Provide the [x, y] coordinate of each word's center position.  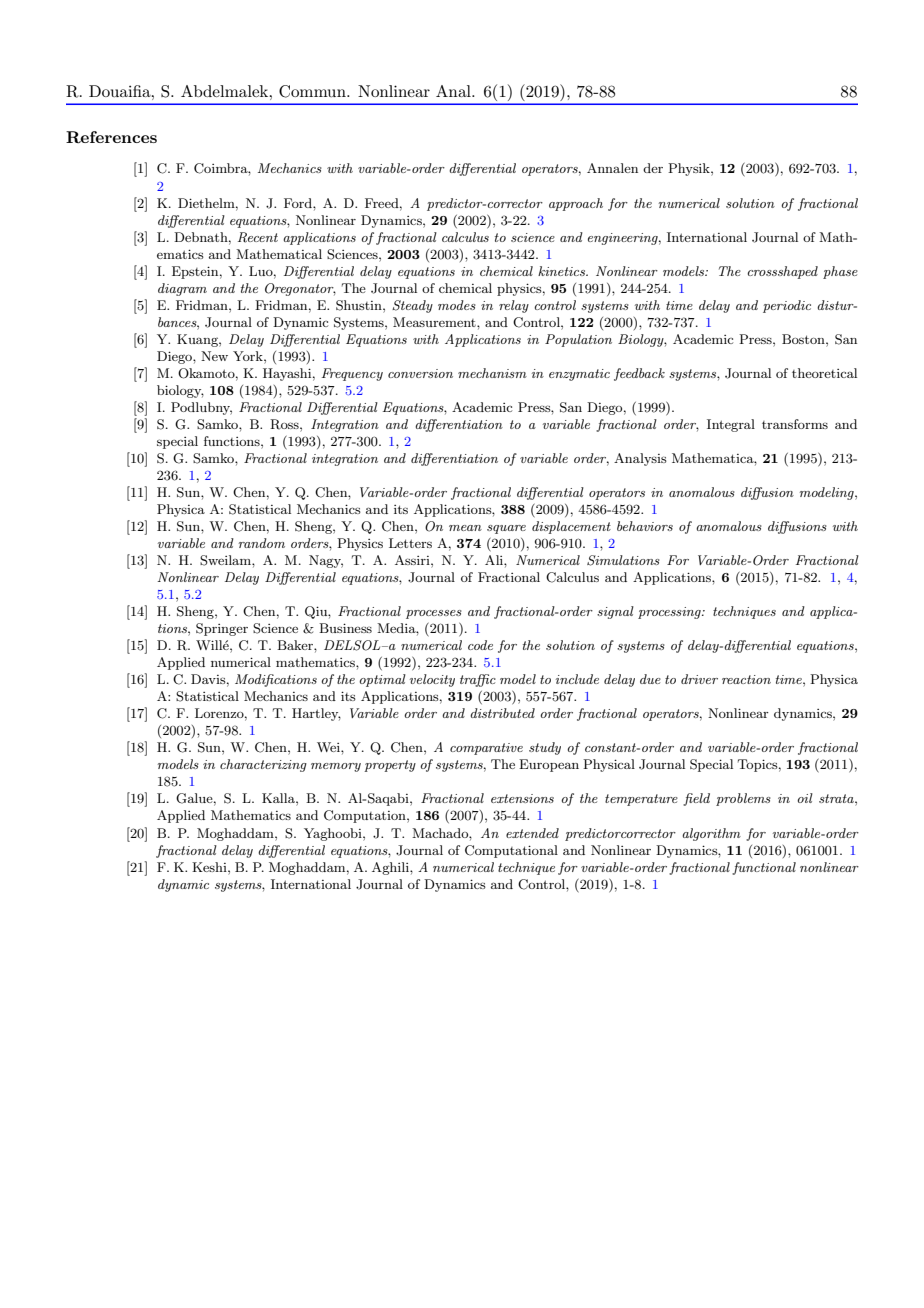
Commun [313, 91]
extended [532, 833]
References [111, 137]
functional [764, 868]
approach [576, 204]
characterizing [263, 765]
